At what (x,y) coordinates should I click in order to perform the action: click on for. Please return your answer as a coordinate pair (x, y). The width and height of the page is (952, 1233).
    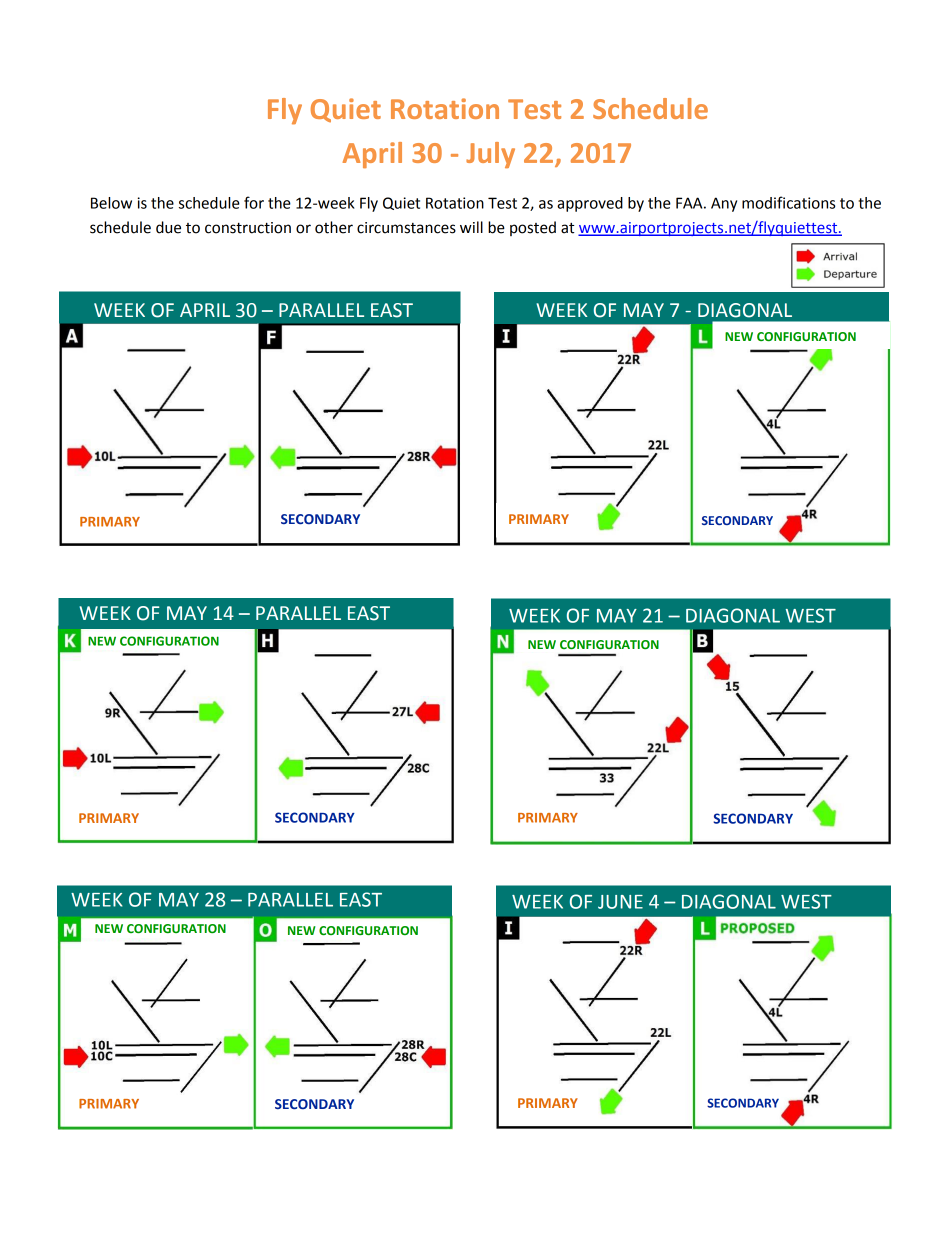
    Looking at the image, I should click on (254, 202).
